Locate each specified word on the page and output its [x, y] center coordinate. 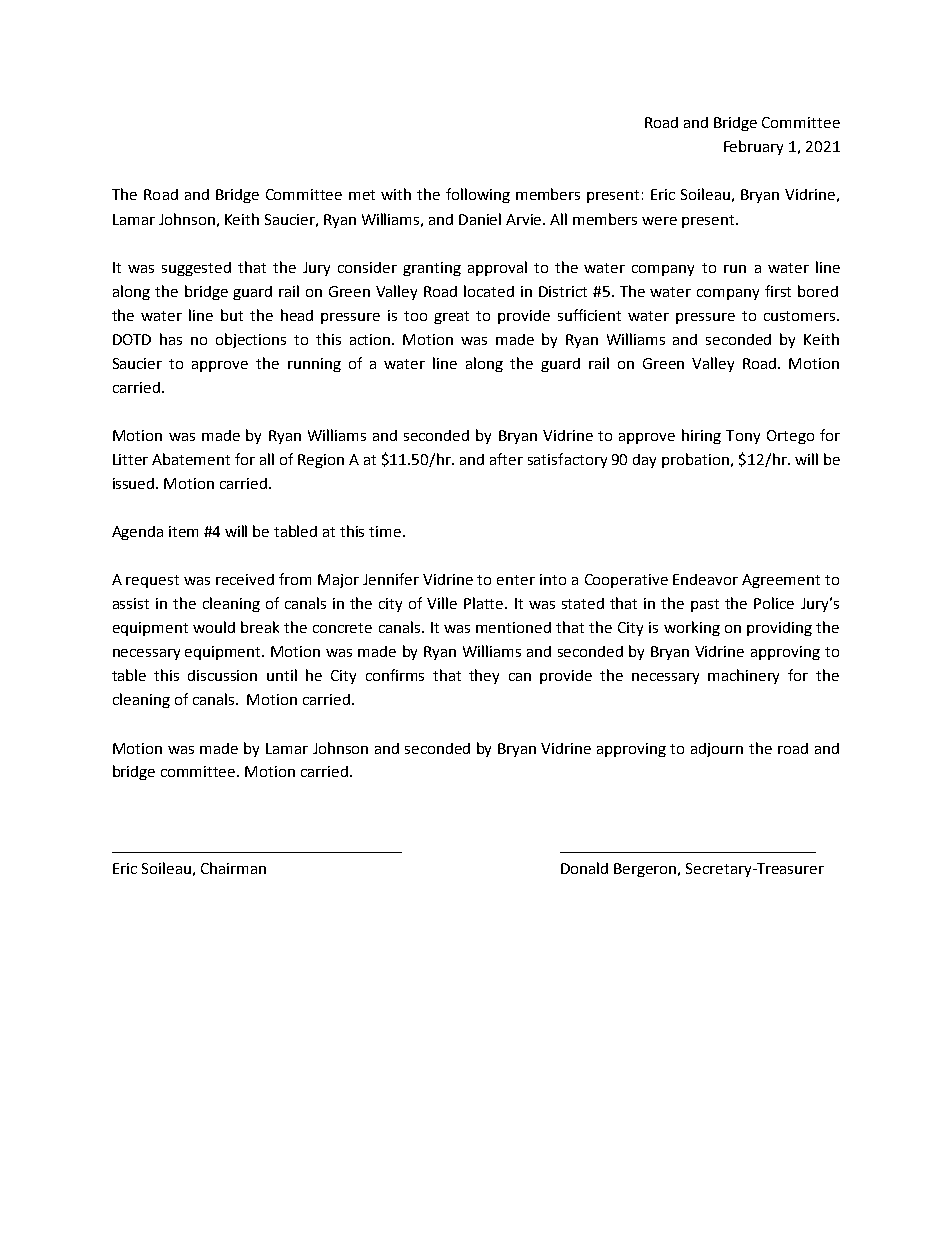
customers [801, 316]
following [478, 195]
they [484, 676]
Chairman [233, 868]
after [506, 459]
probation [697, 460]
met [362, 195]
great [451, 317]
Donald [584, 868]
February [753, 147]
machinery [743, 676]
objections [251, 340]
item [183, 531]
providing [779, 629]
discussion [222, 675]
